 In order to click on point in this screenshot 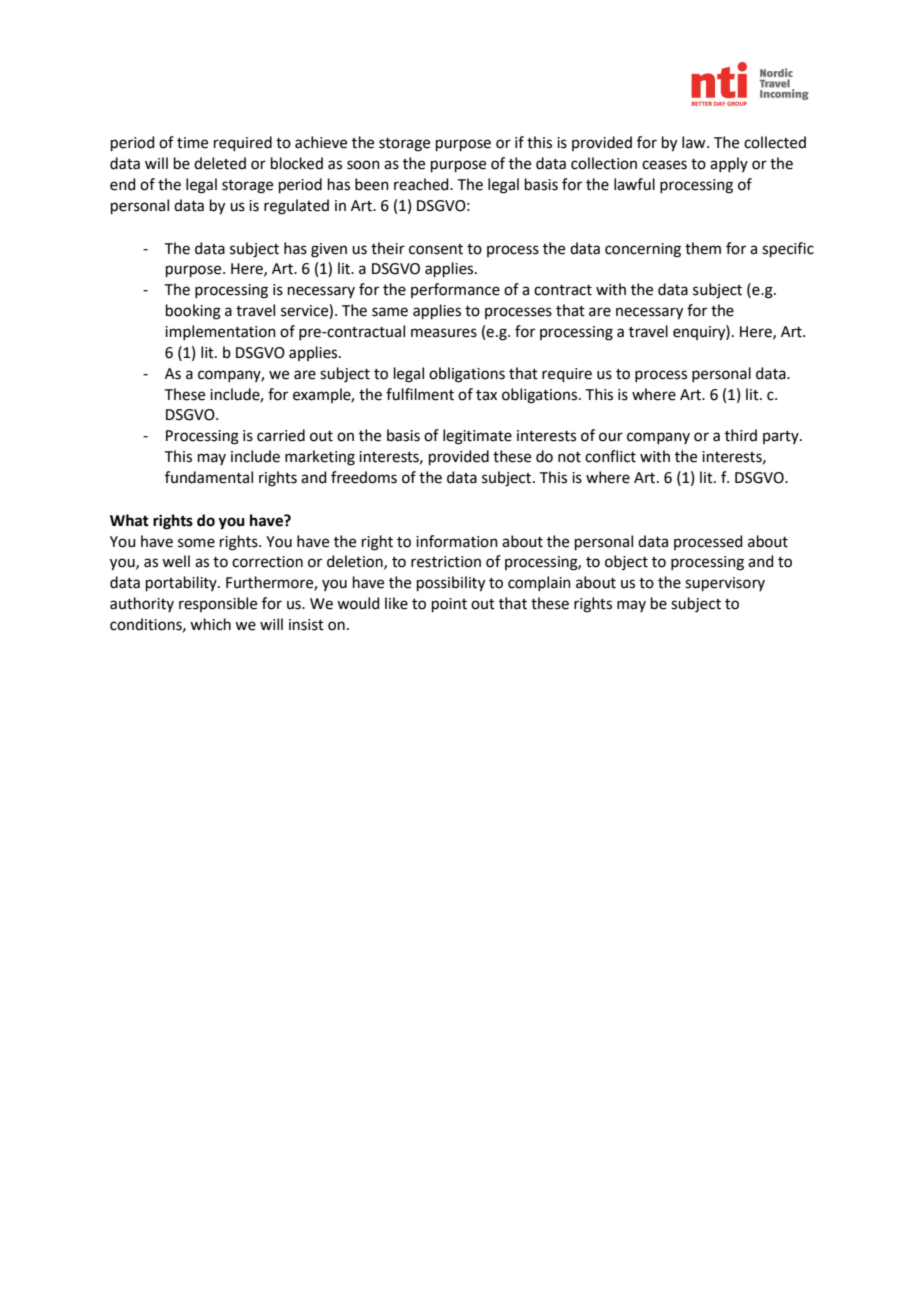, I will do `click(449, 605)`.
